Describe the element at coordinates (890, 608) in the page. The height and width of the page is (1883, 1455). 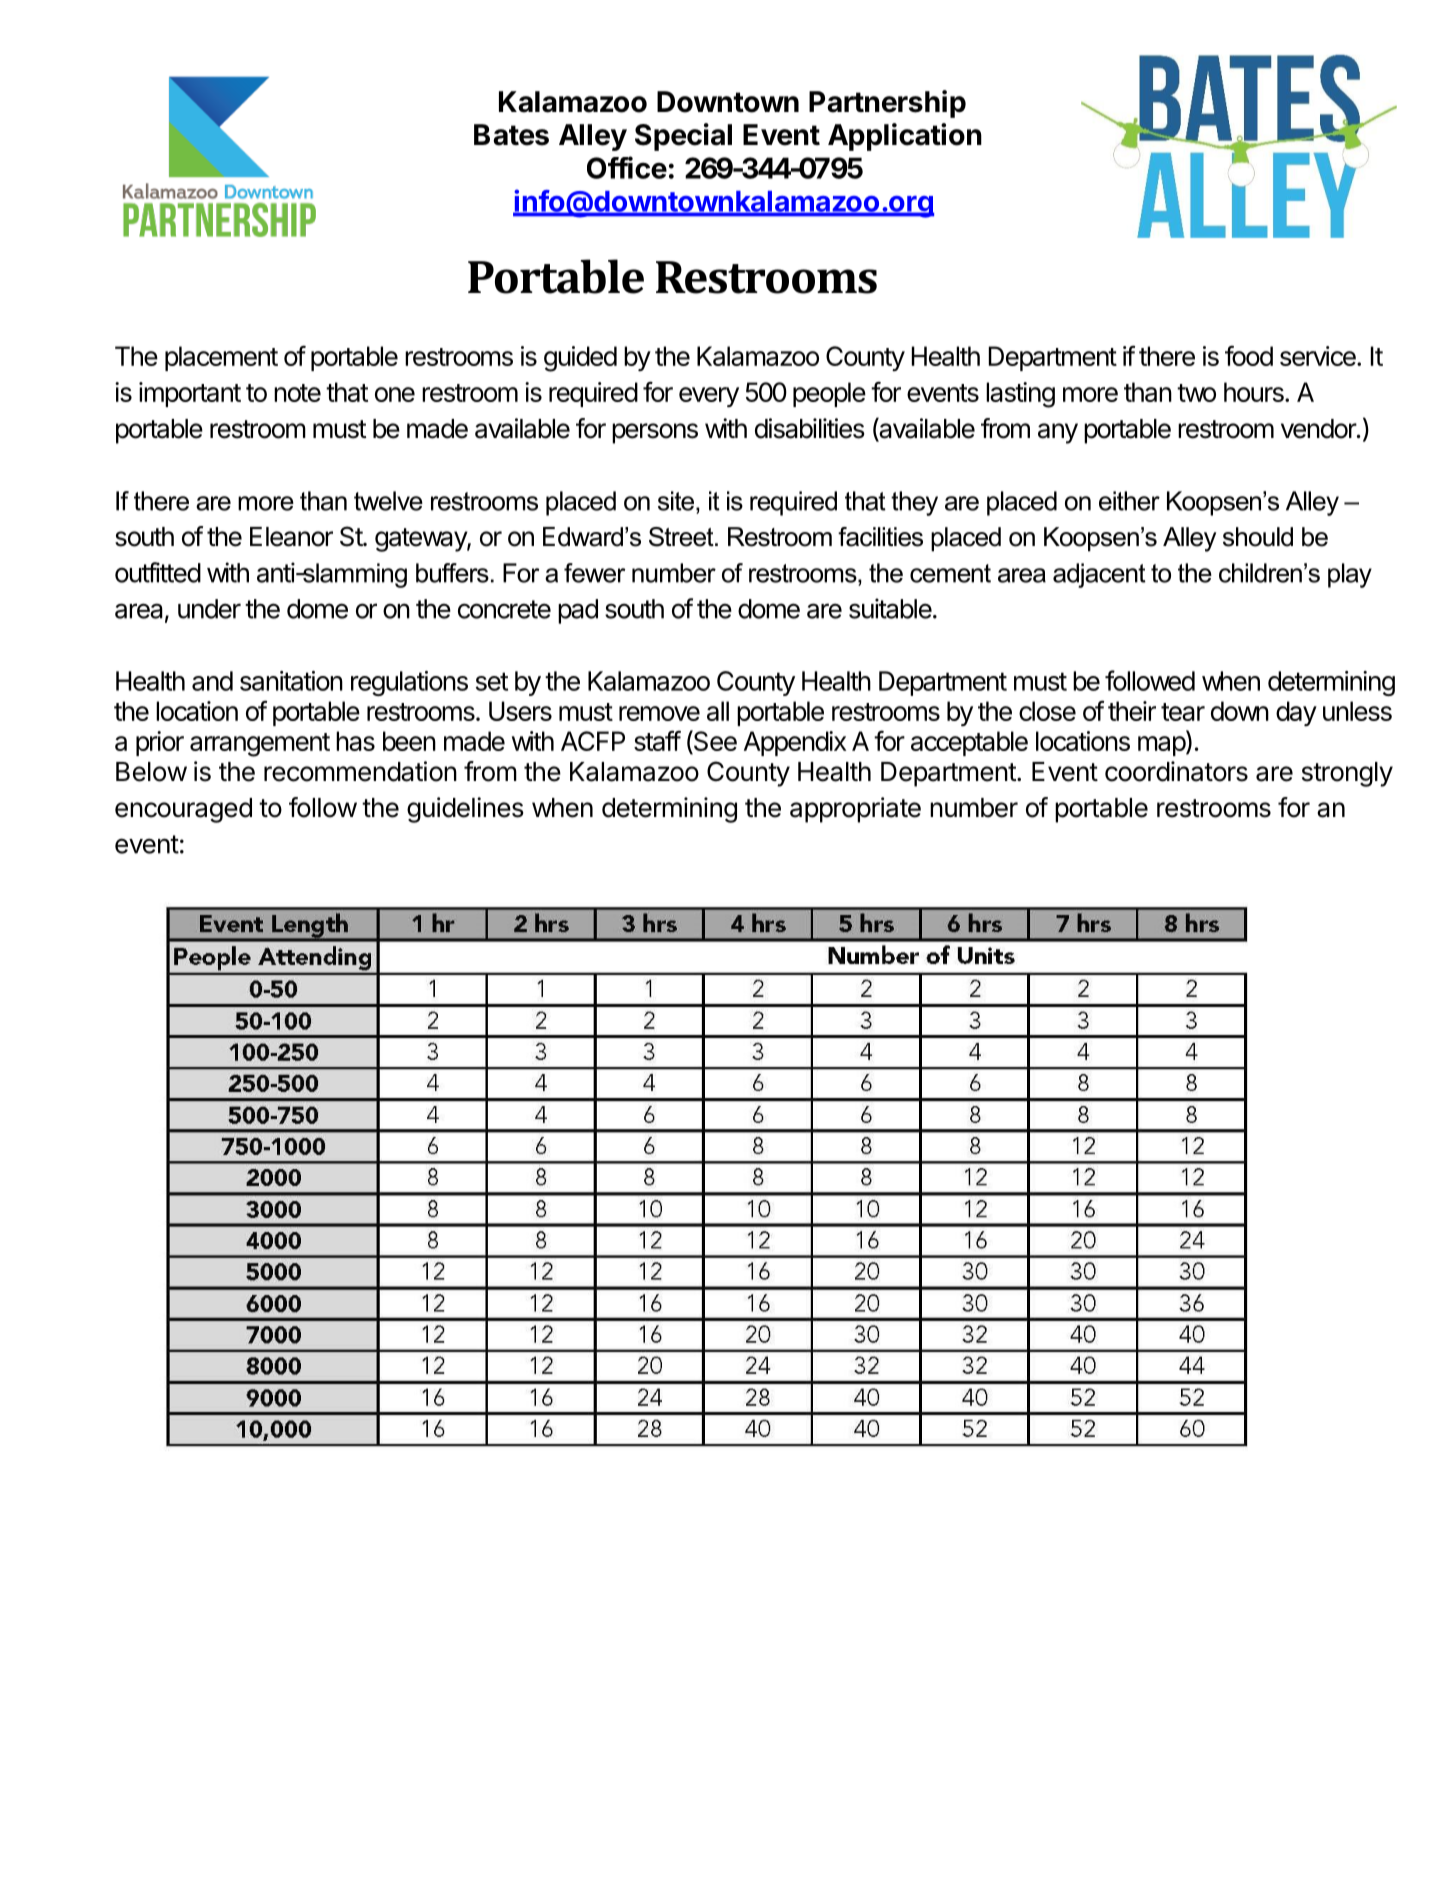
I see `suitable` at that location.
